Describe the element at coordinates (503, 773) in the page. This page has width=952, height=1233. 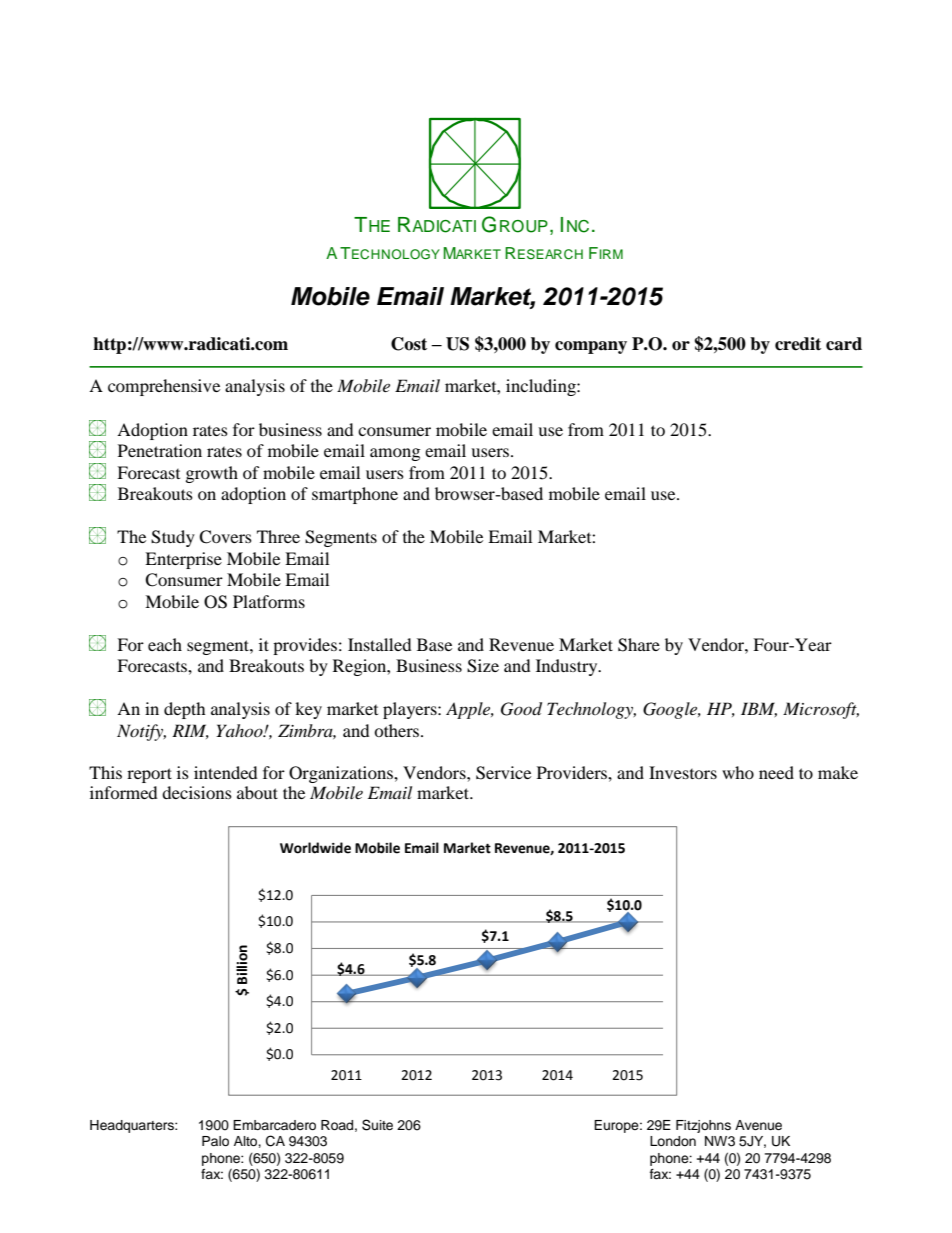
I see `Service` at that location.
